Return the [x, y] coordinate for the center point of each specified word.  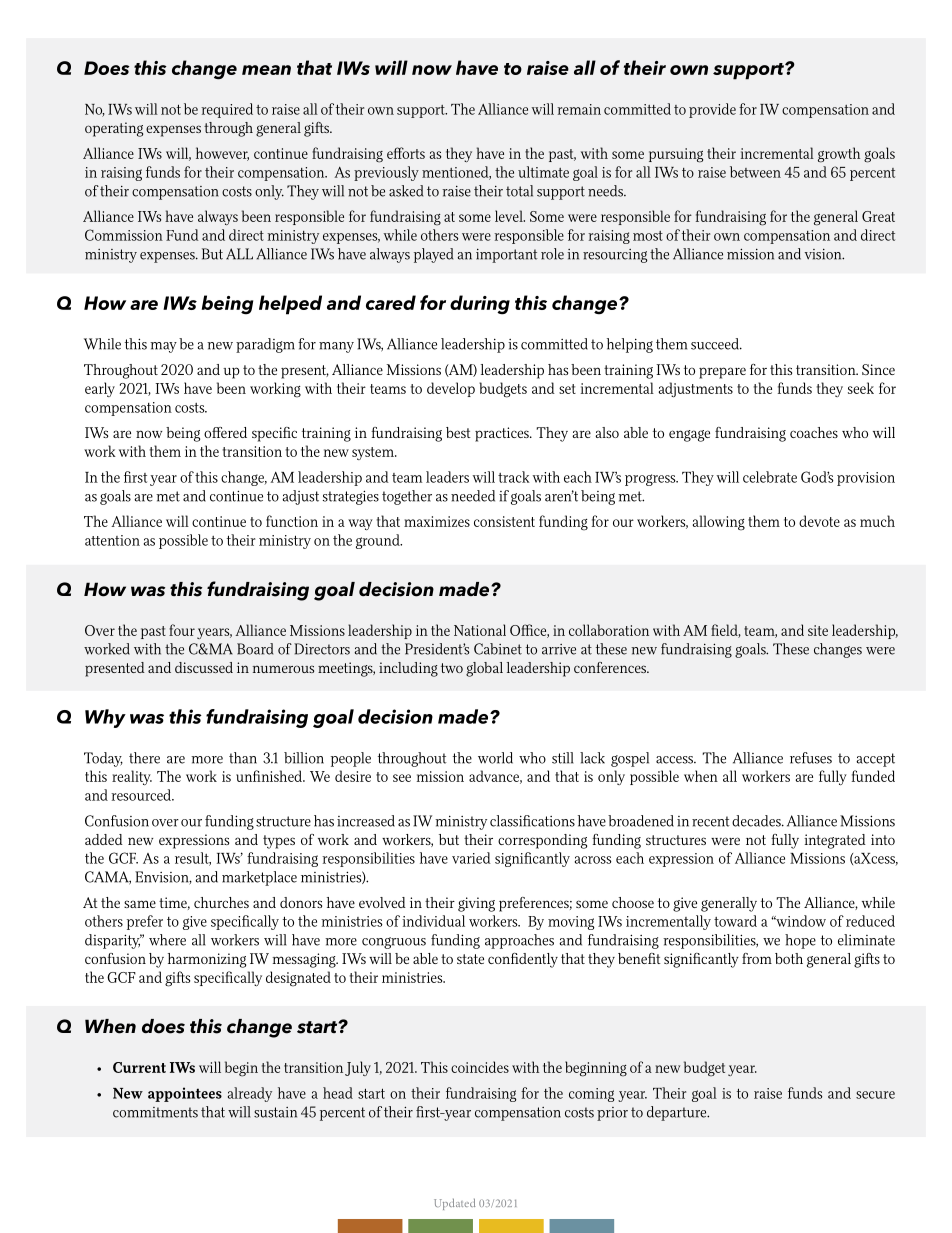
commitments [155, 1112]
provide [712, 110]
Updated [454, 1204]
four [182, 630]
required [227, 110]
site [818, 630]
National [480, 630]
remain [579, 109]
